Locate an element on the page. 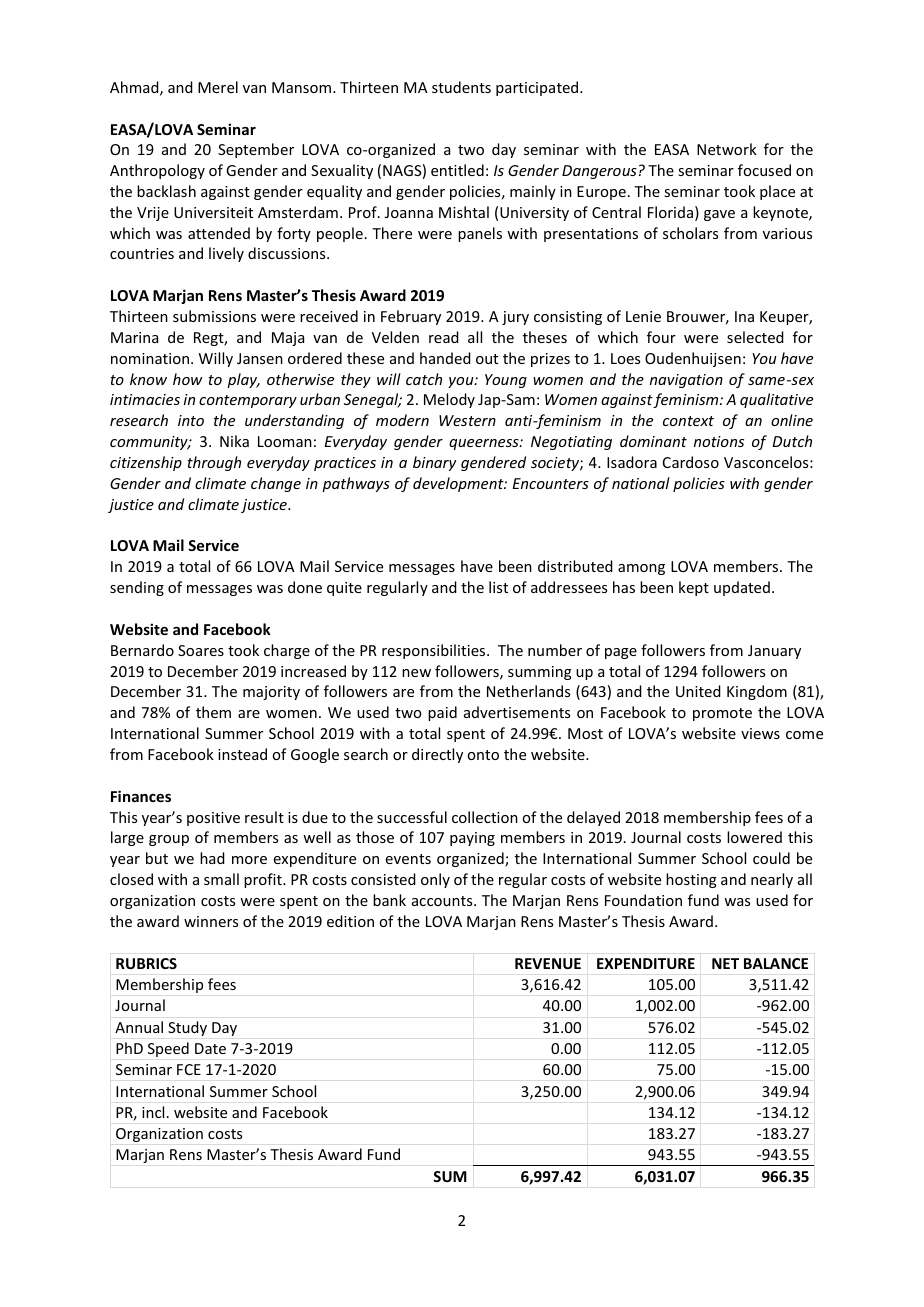 This page has height=1307, width=924. how is located at coordinates (187, 379).
